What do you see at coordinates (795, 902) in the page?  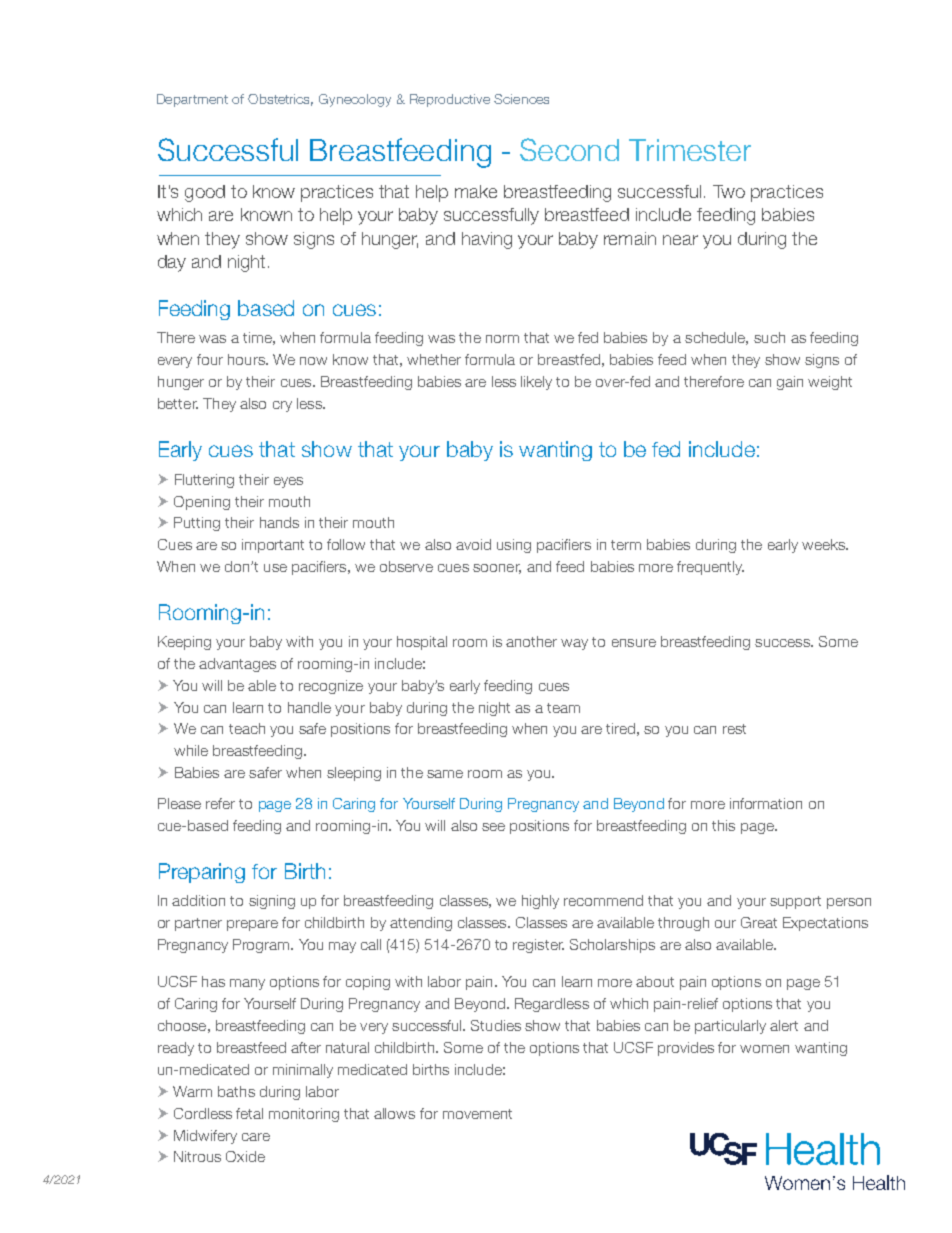 I see `support` at bounding box center [795, 902].
